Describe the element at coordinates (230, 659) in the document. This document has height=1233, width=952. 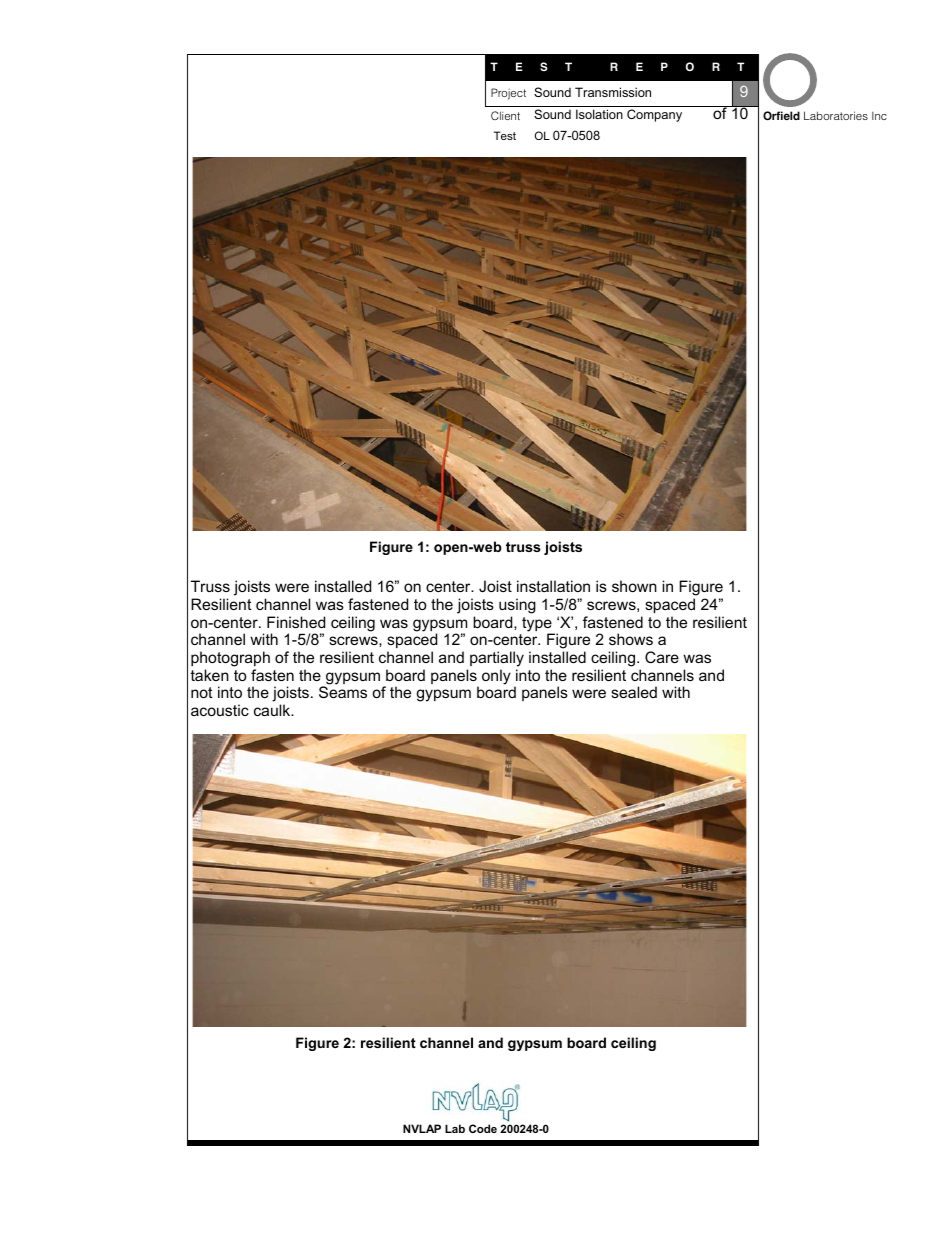
I see `photograph` at that location.
